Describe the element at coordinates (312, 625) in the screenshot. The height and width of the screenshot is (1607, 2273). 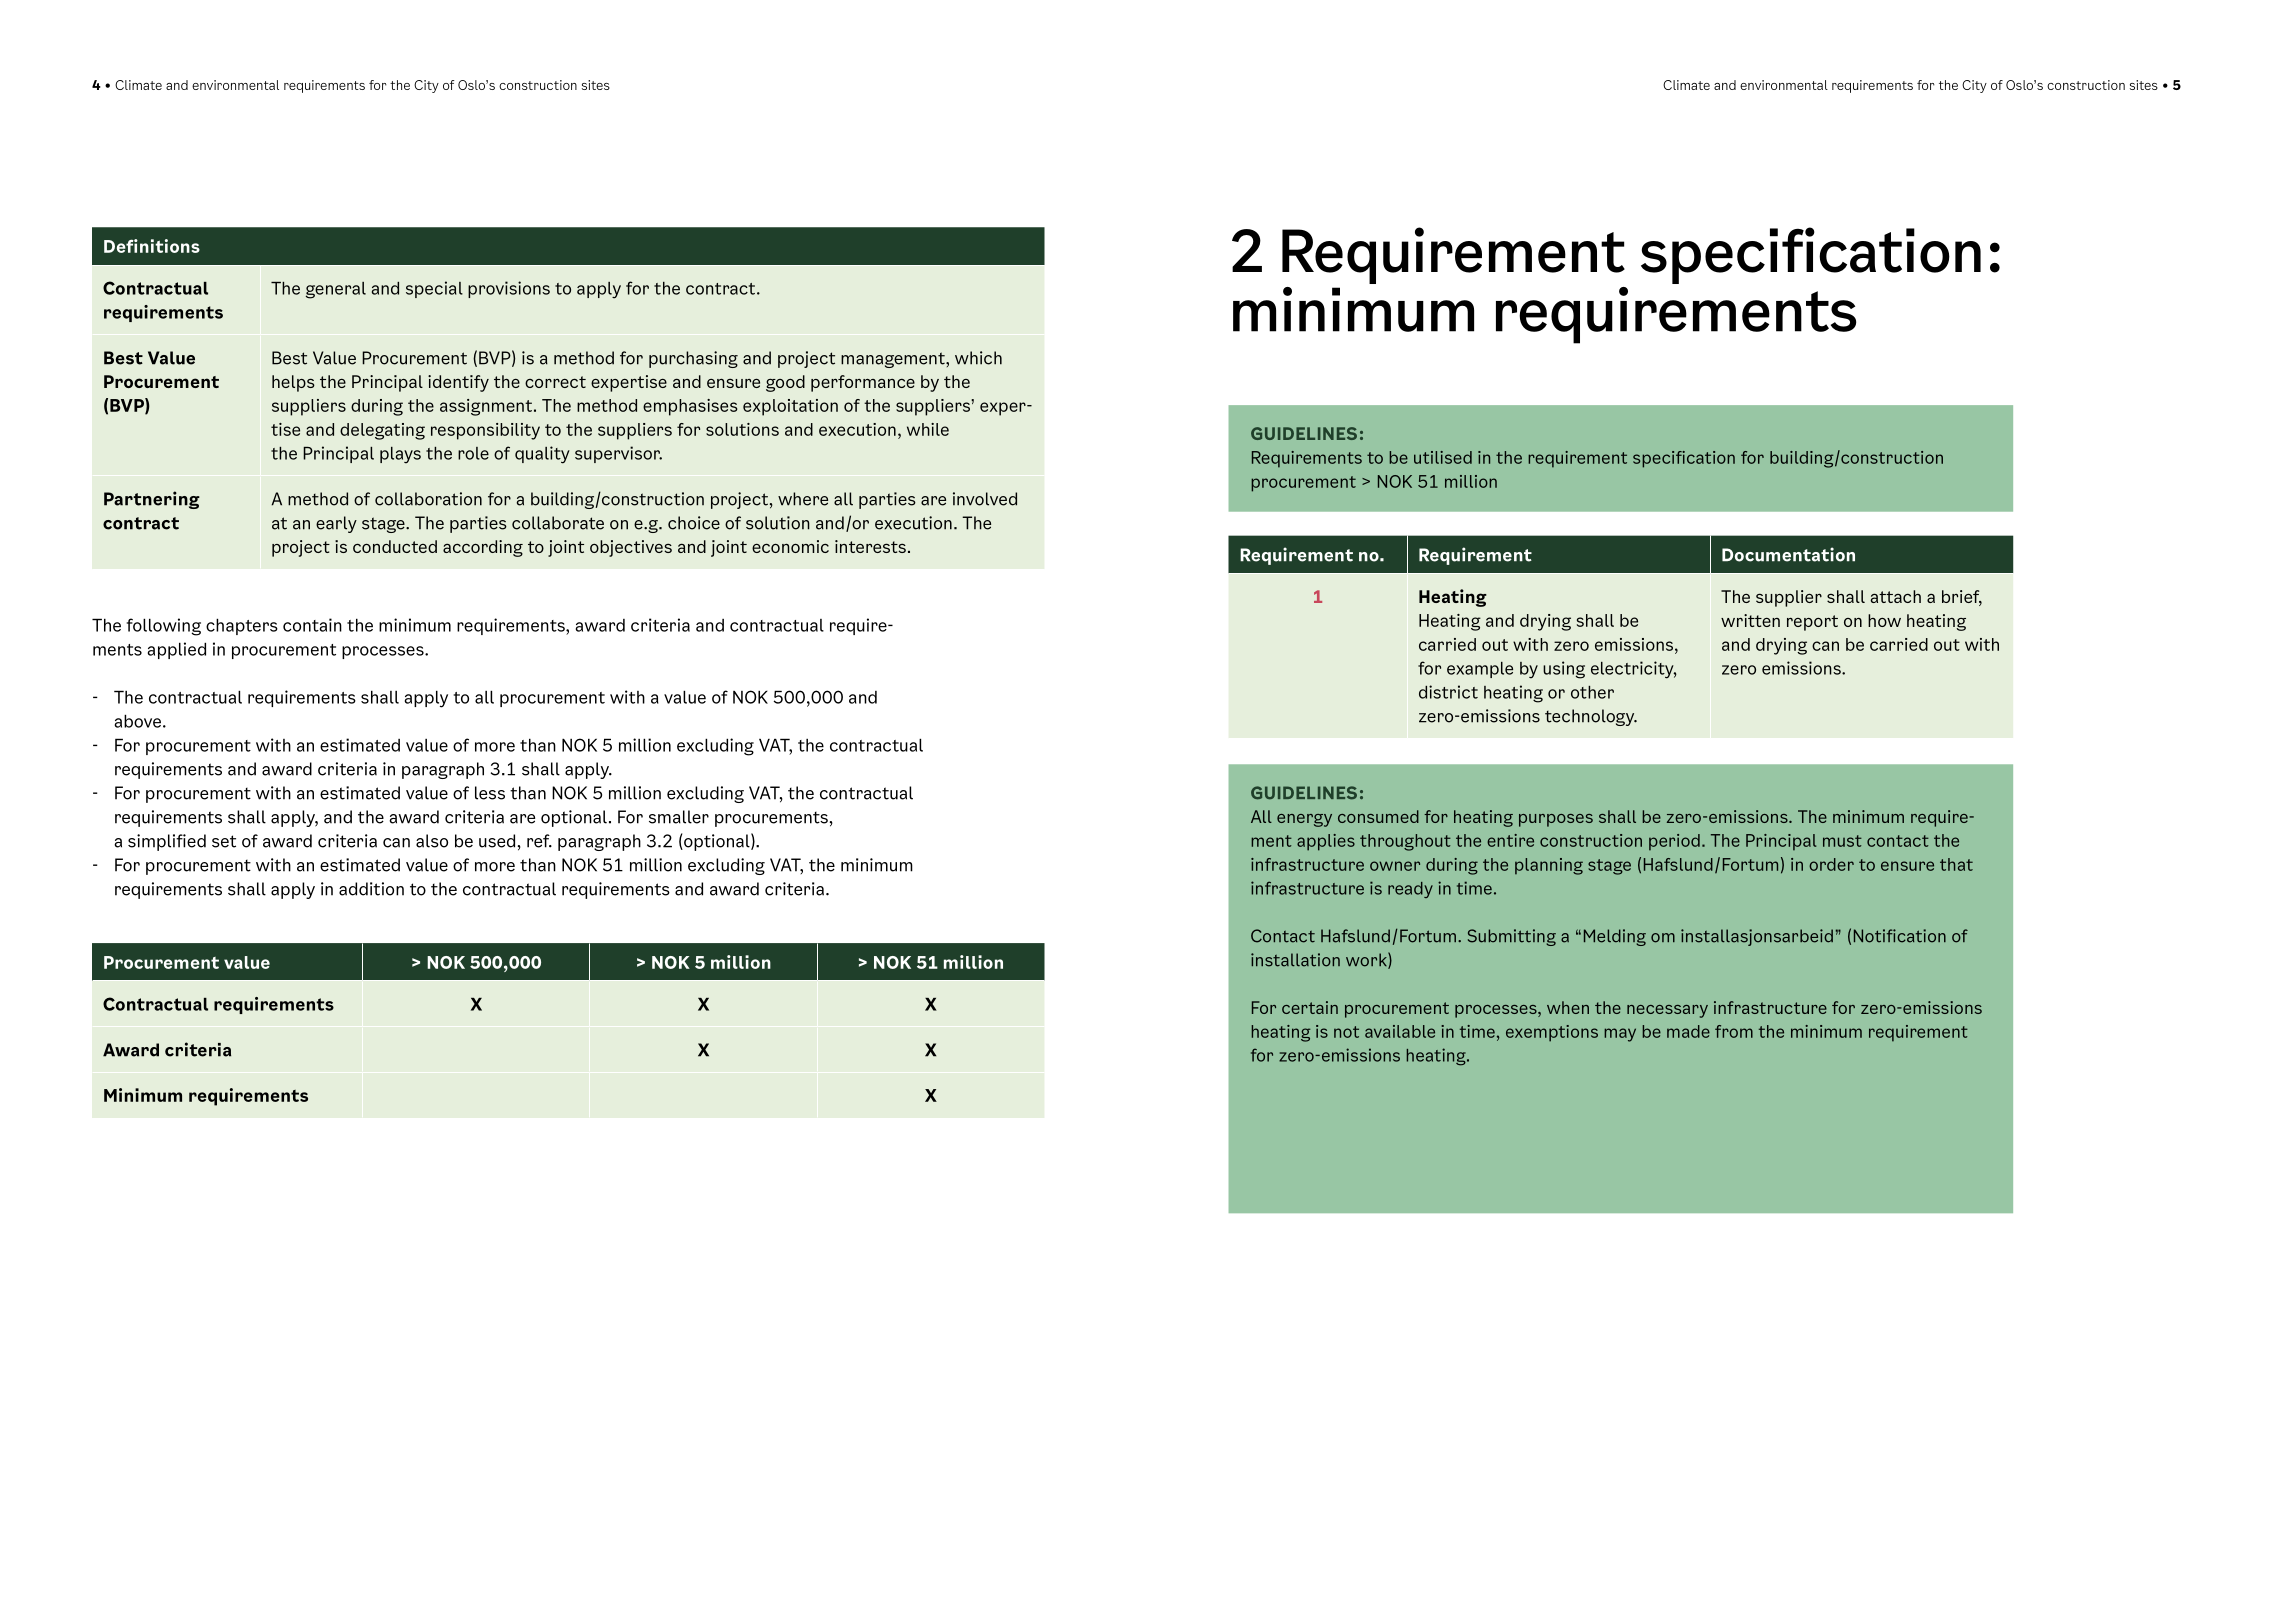
I see `contain` at that location.
